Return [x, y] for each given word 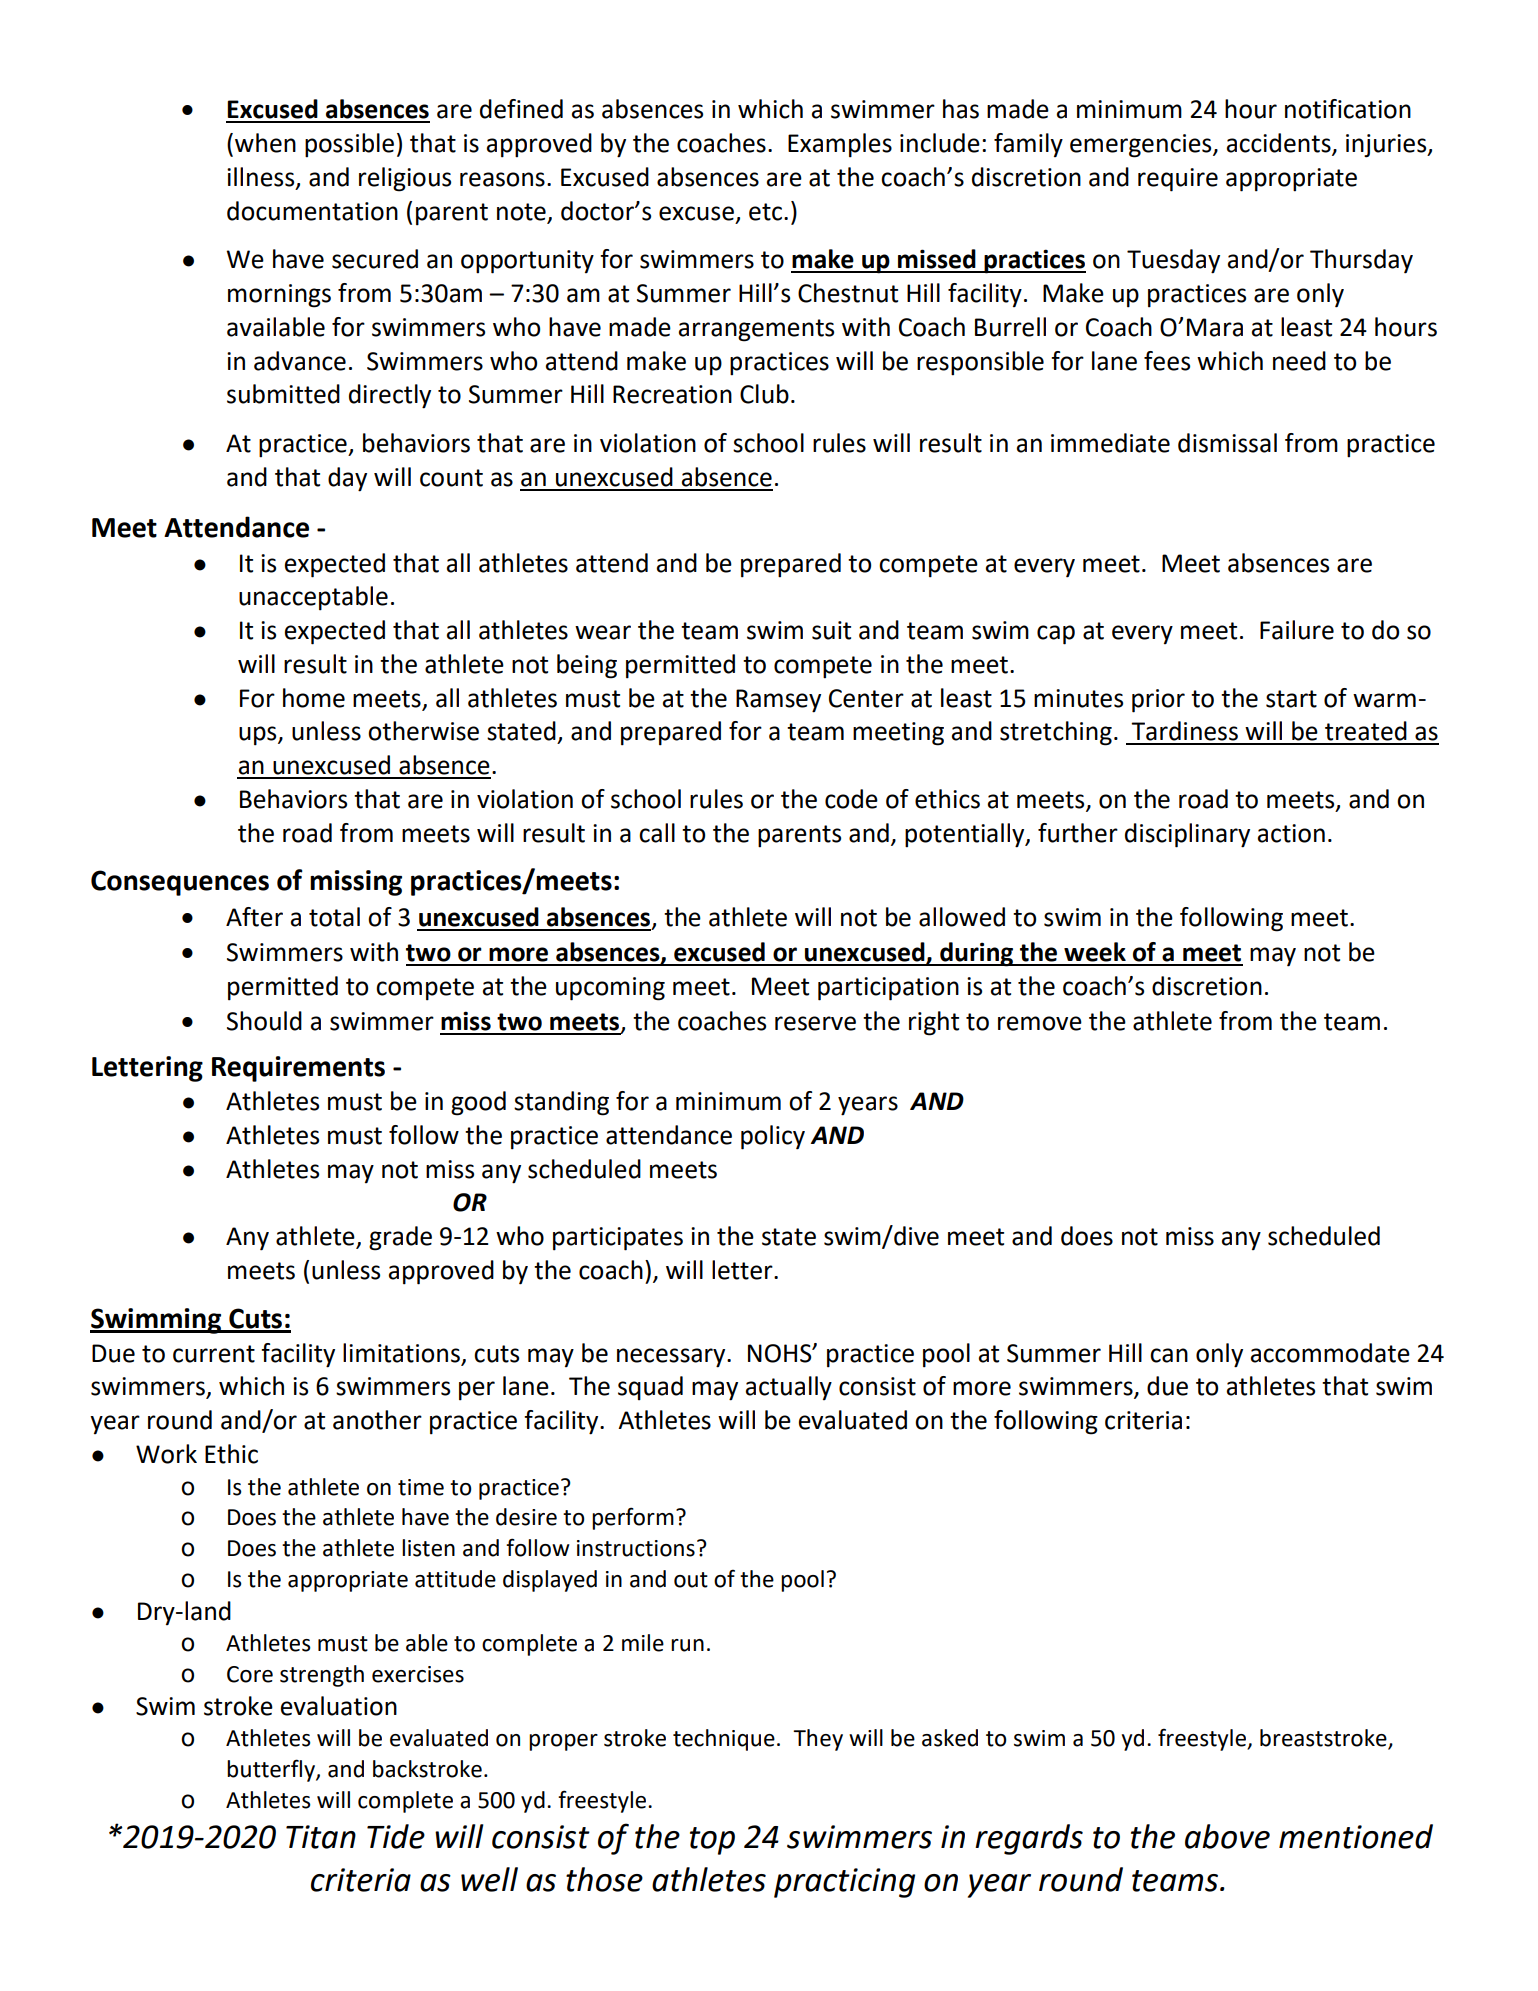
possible [349, 145]
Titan [321, 1837]
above [1227, 1836]
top [712, 1841]
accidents [1280, 144]
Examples [840, 145]
